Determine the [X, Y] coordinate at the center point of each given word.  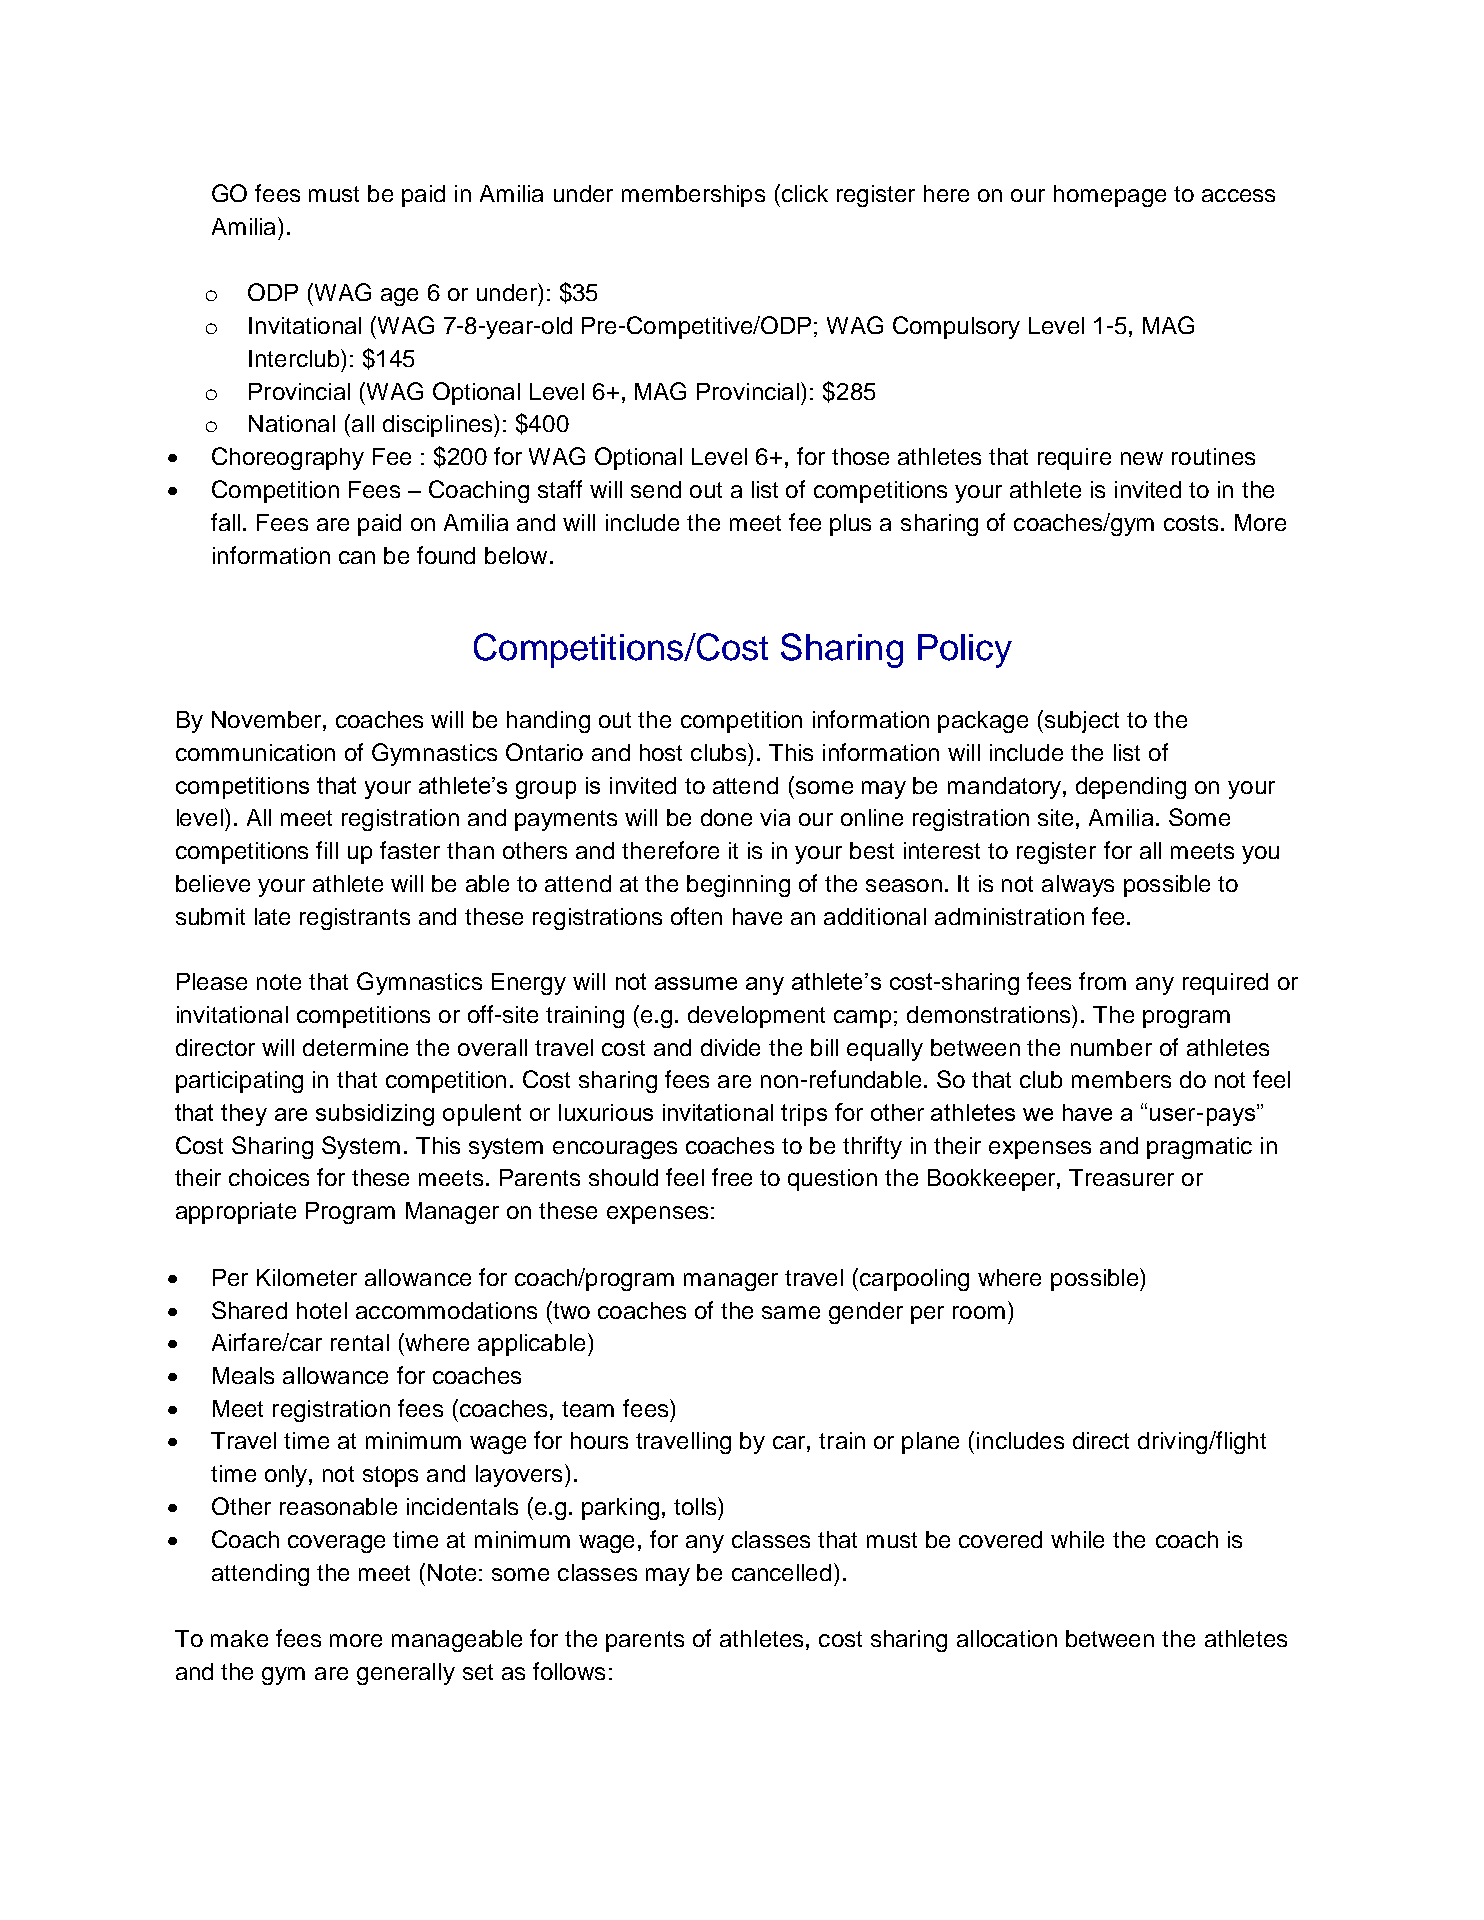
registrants [355, 919]
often [696, 916]
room [979, 1312]
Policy [965, 651]
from [1102, 981]
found [446, 555]
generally [406, 1674]
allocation [1007, 1638]
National [292, 423]
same [791, 1312]
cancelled [781, 1572]
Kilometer [307, 1277]
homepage [1110, 196]
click [803, 193]
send [656, 489]
